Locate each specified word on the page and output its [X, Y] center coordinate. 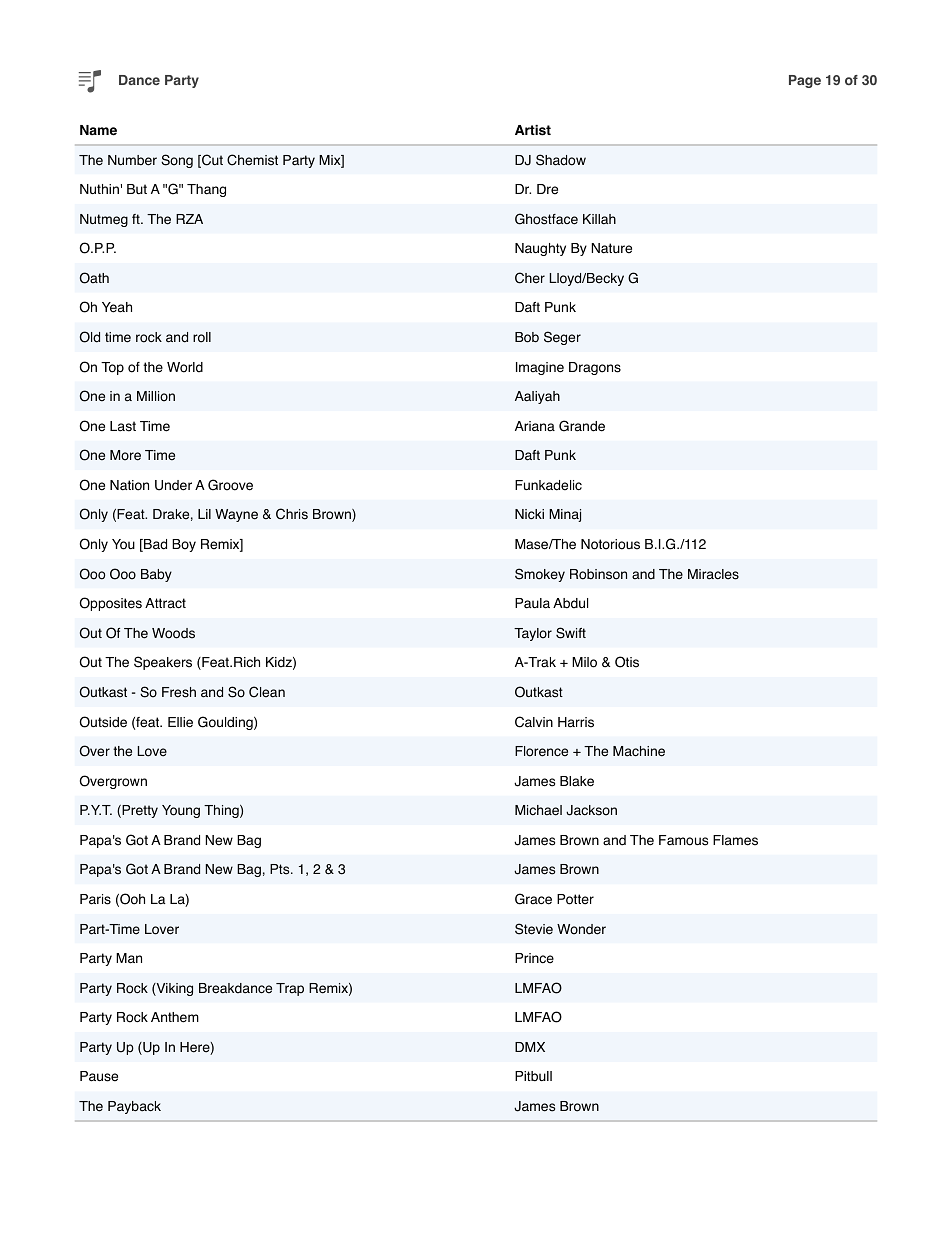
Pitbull [533, 1076]
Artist [533, 130]
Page [805, 81]
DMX [530, 1047]
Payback [134, 1107]
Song [177, 161]
